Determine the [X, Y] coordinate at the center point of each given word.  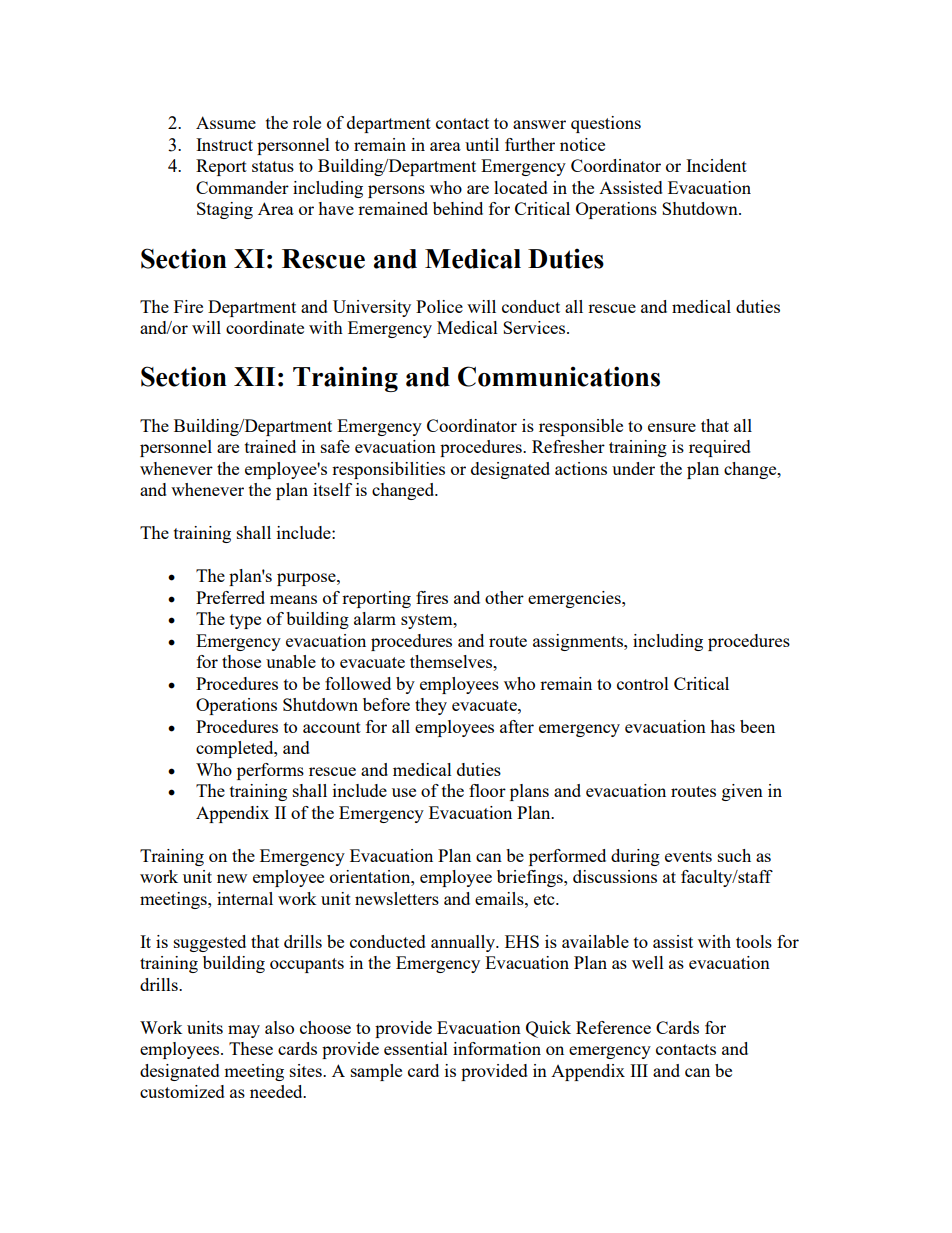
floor [487, 790]
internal [245, 898]
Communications [559, 376]
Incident [716, 165]
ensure [672, 427]
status [273, 166]
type [245, 621]
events [688, 856]
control [643, 683]
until [482, 144]
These [251, 1048]
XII [254, 376]
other [504, 597]
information [497, 1048]
